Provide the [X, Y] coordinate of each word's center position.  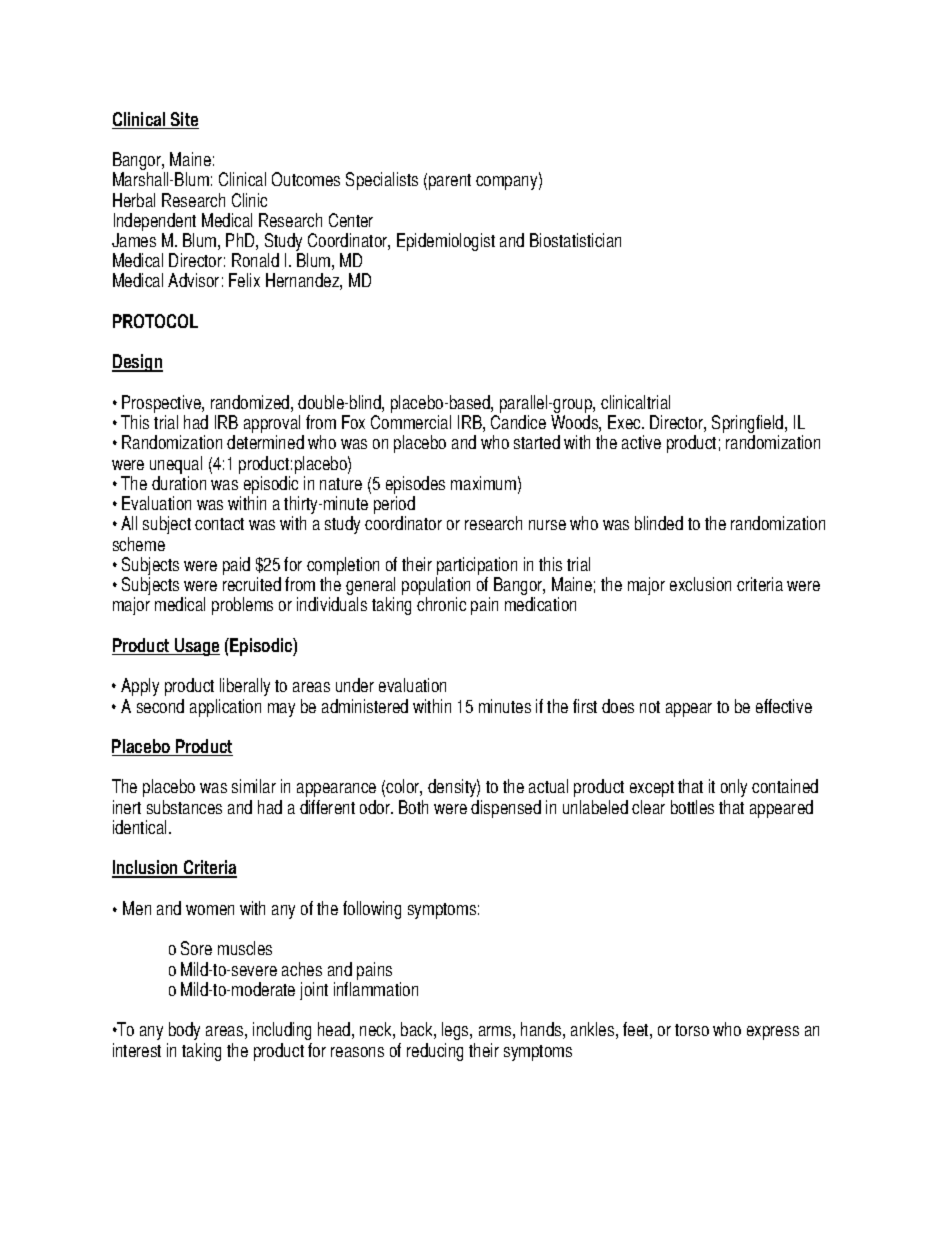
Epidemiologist [446, 242]
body [184, 1031]
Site [184, 120]
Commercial [411, 422]
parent [450, 182]
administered [365, 706]
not [650, 707]
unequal [176, 466]
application [225, 708]
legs [456, 1031]
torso [692, 1030]
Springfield [749, 425]
